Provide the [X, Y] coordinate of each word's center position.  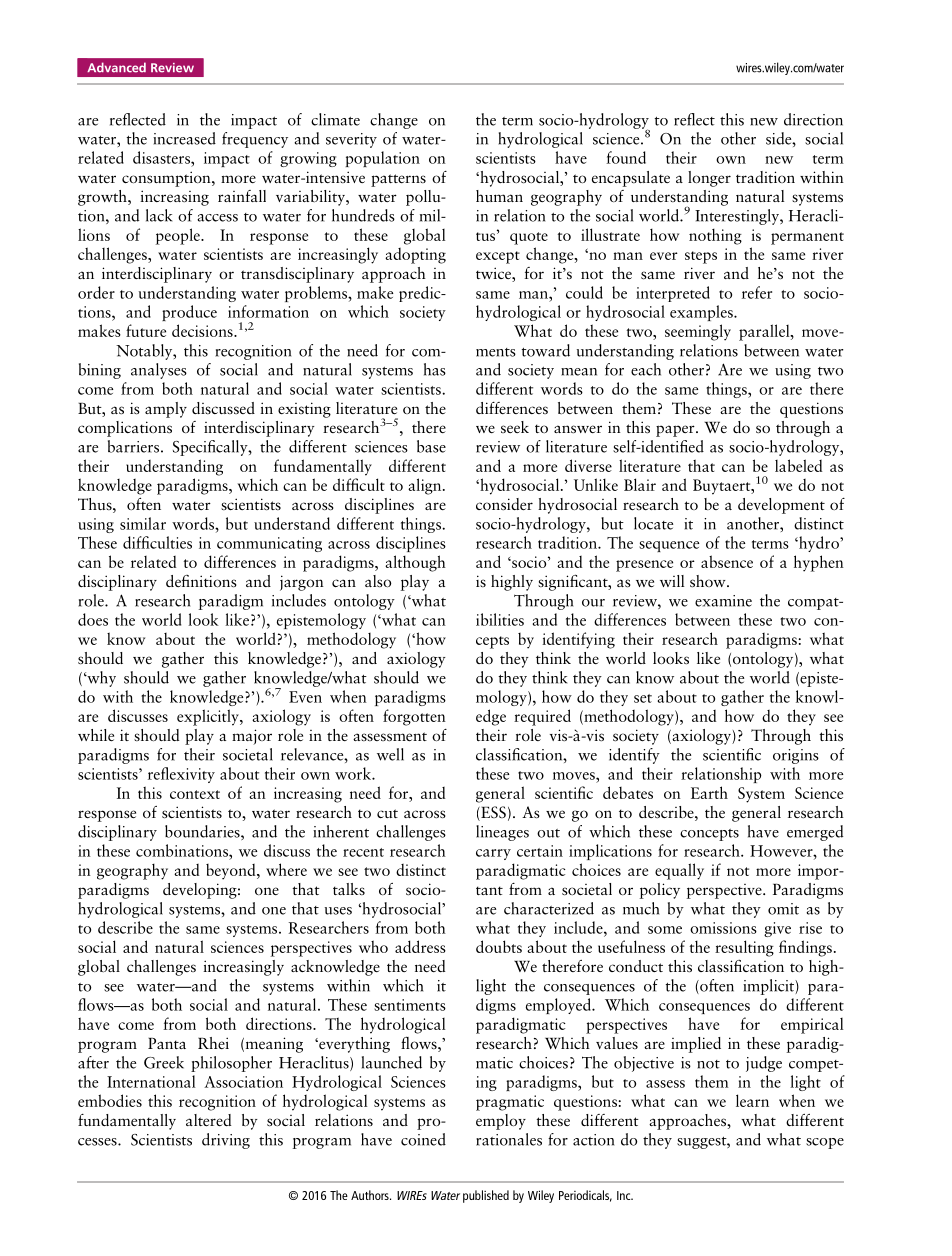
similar [143, 523]
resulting [744, 948]
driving [226, 1141]
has [435, 369]
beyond [232, 872]
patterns [398, 180]
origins [796, 756]
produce [189, 313]
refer [757, 292]
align [426, 486]
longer [709, 179]
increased [184, 138]
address [420, 946]
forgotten [414, 717]
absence [727, 561]
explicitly [209, 717]
